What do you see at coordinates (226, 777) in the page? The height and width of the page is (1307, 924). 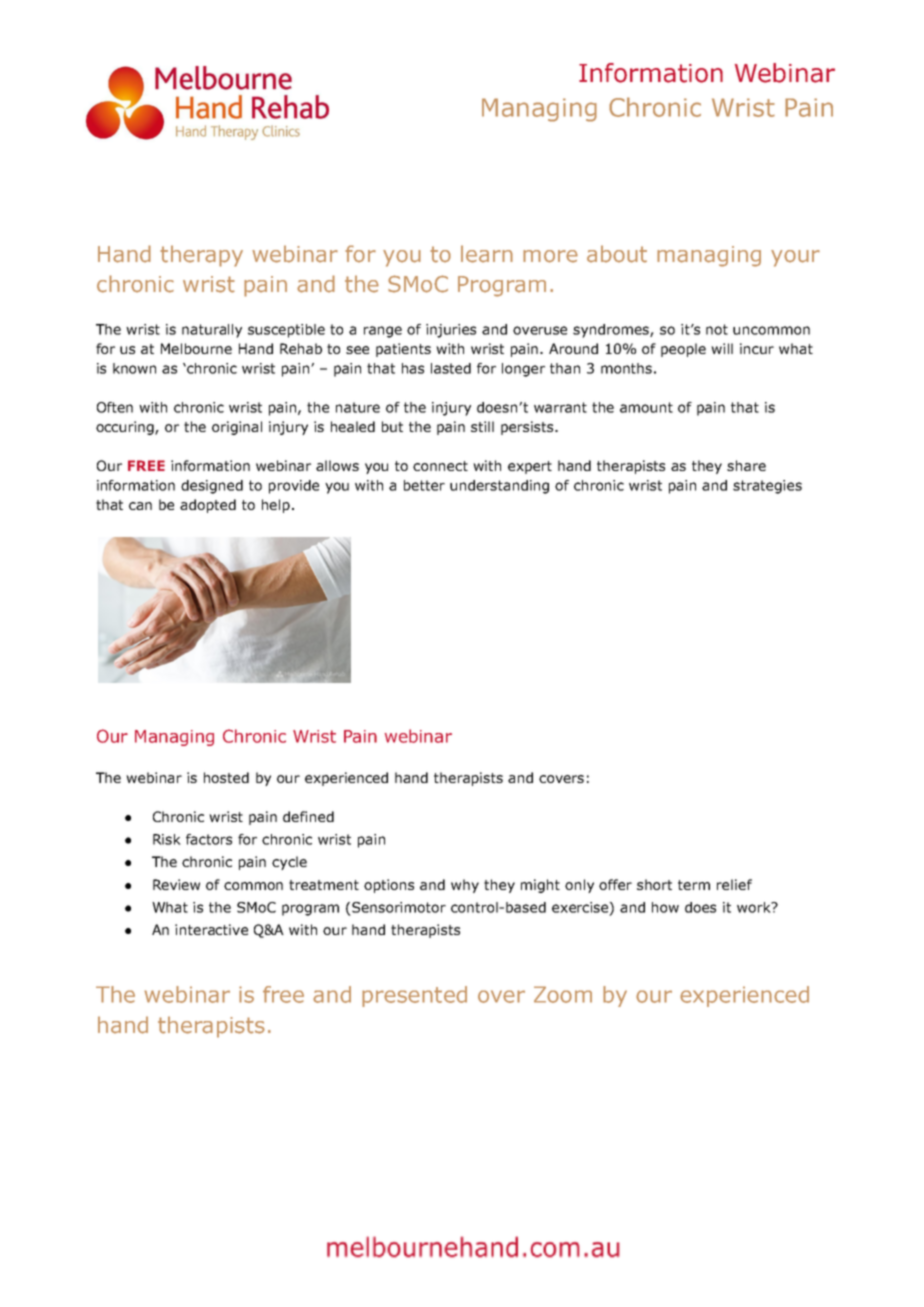 I see `hosted` at bounding box center [226, 777].
